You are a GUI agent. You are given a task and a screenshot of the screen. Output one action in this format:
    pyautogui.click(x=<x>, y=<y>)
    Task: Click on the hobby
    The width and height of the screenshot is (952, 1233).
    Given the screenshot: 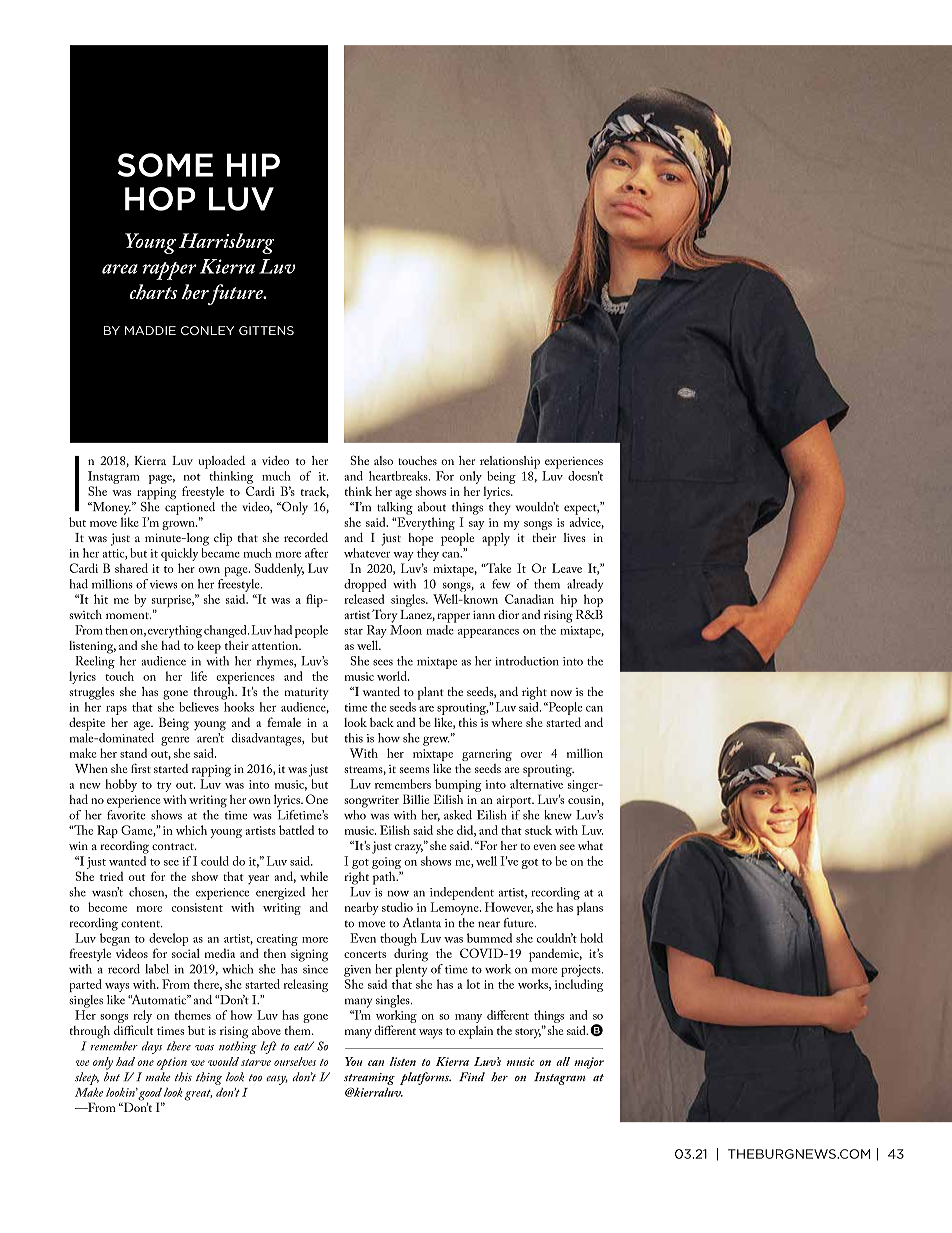 What is the action you would take?
    pyautogui.click(x=121, y=785)
